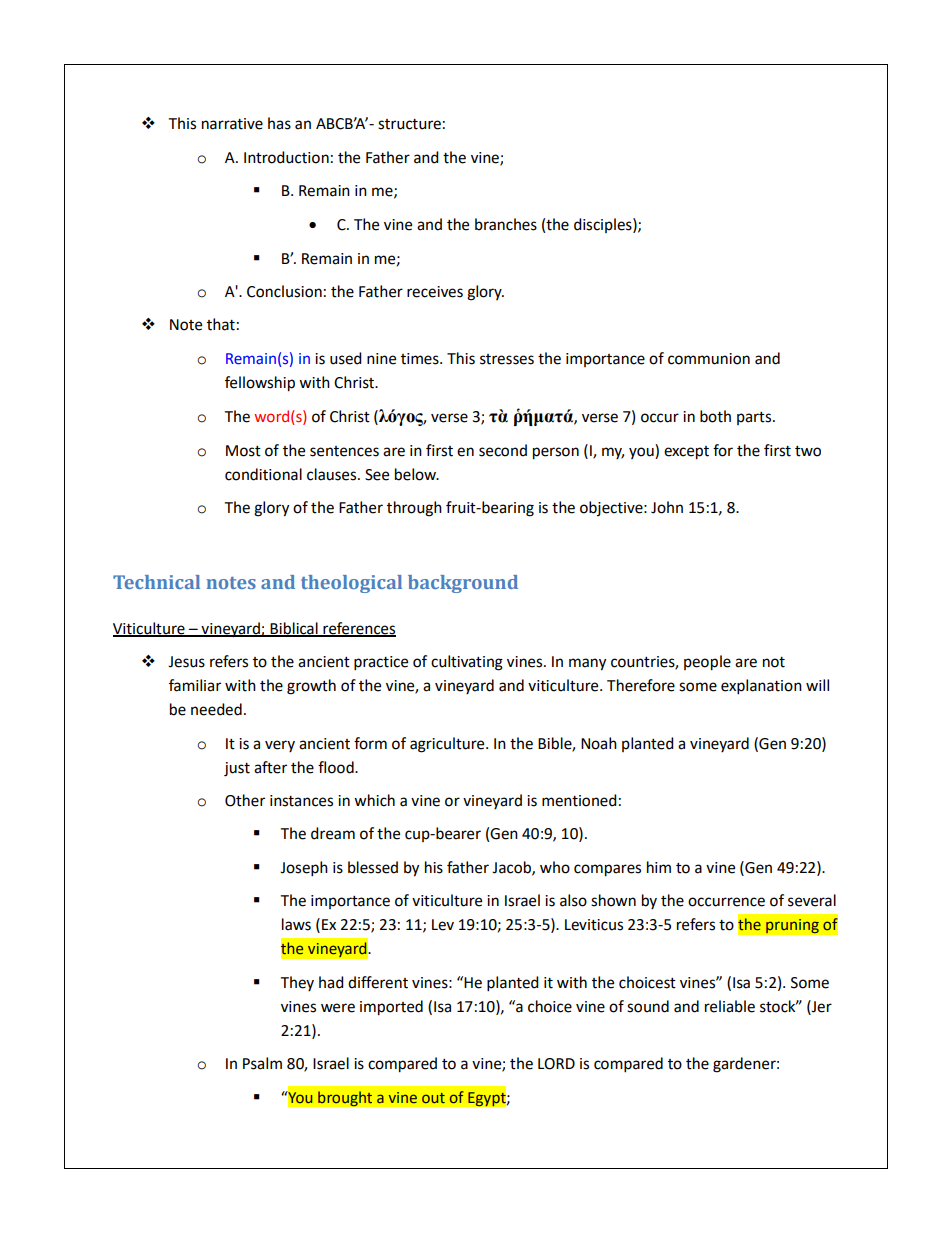 The image size is (952, 1233). Describe the element at coordinates (237, 769) in the document. I see `just` at that location.
